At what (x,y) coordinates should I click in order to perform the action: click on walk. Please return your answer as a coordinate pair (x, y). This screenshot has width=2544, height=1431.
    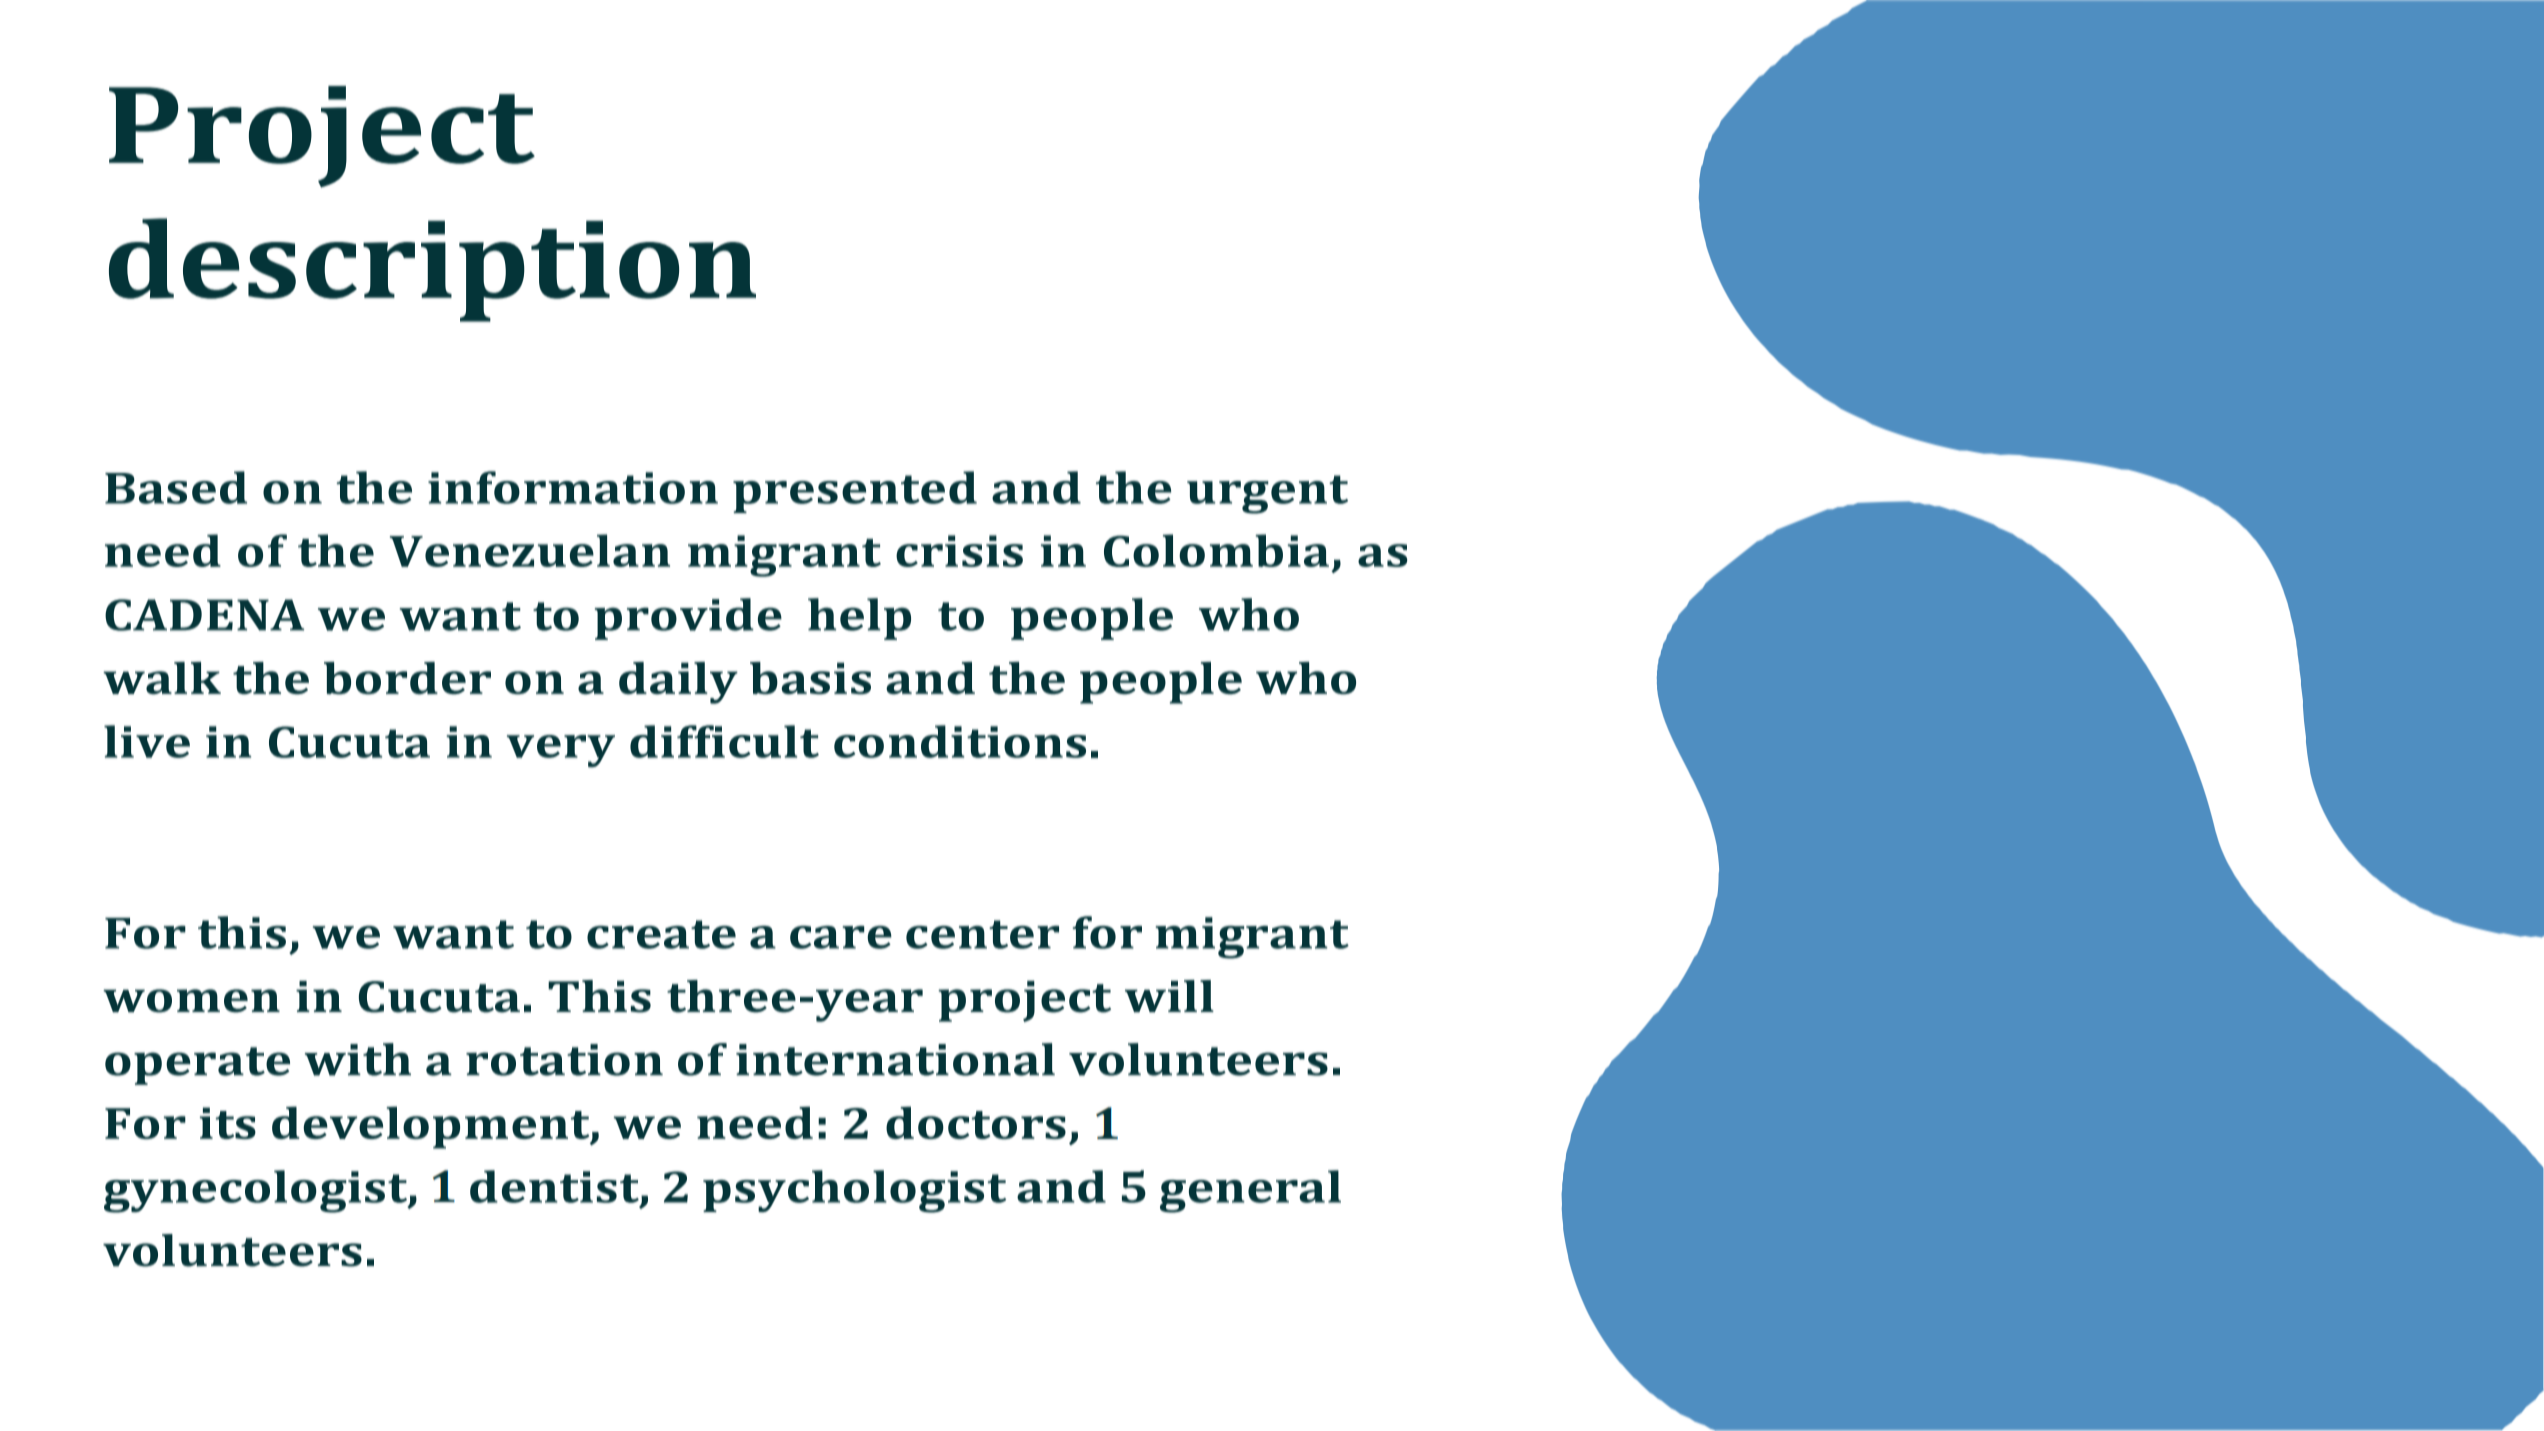
    Looking at the image, I should click on (162, 678).
